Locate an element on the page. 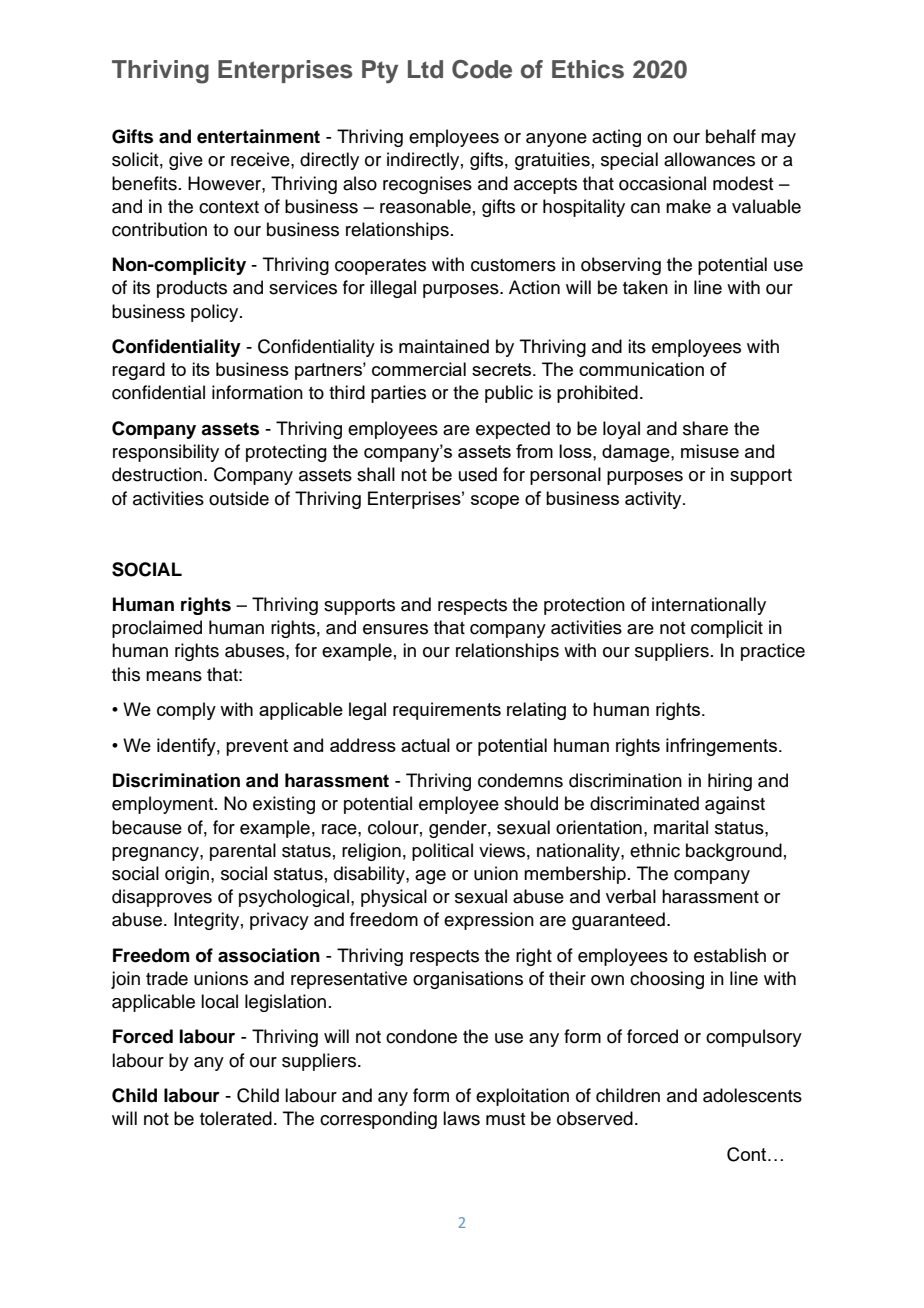 The height and width of the page is (1308, 924). internationally is located at coordinates (709, 606).
